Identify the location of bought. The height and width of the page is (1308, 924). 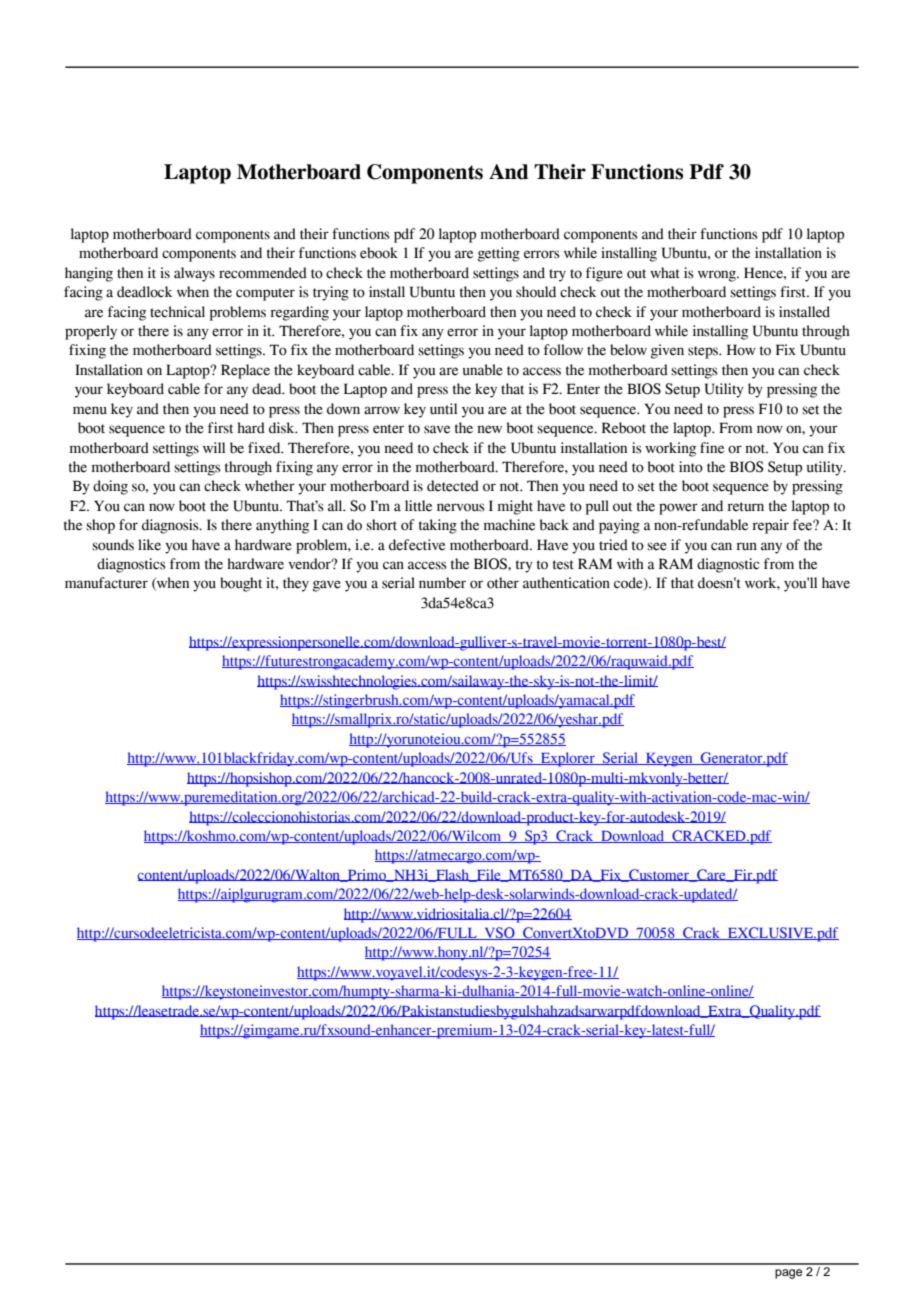
(241, 584).
